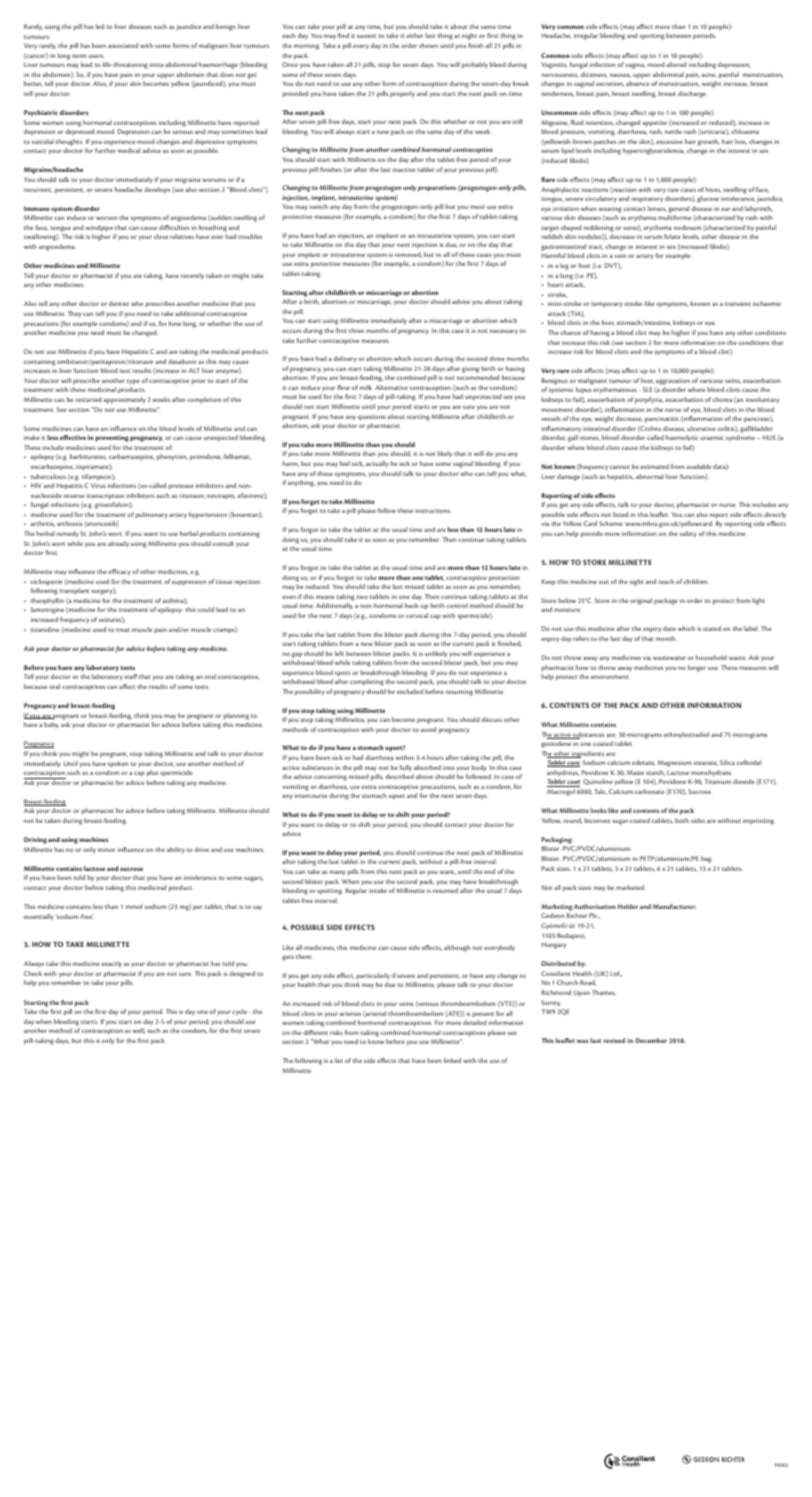 The width and height of the screenshot is (812, 1497). Describe the element at coordinates (96, 56) in the screenshot. I see `users` at that location.
